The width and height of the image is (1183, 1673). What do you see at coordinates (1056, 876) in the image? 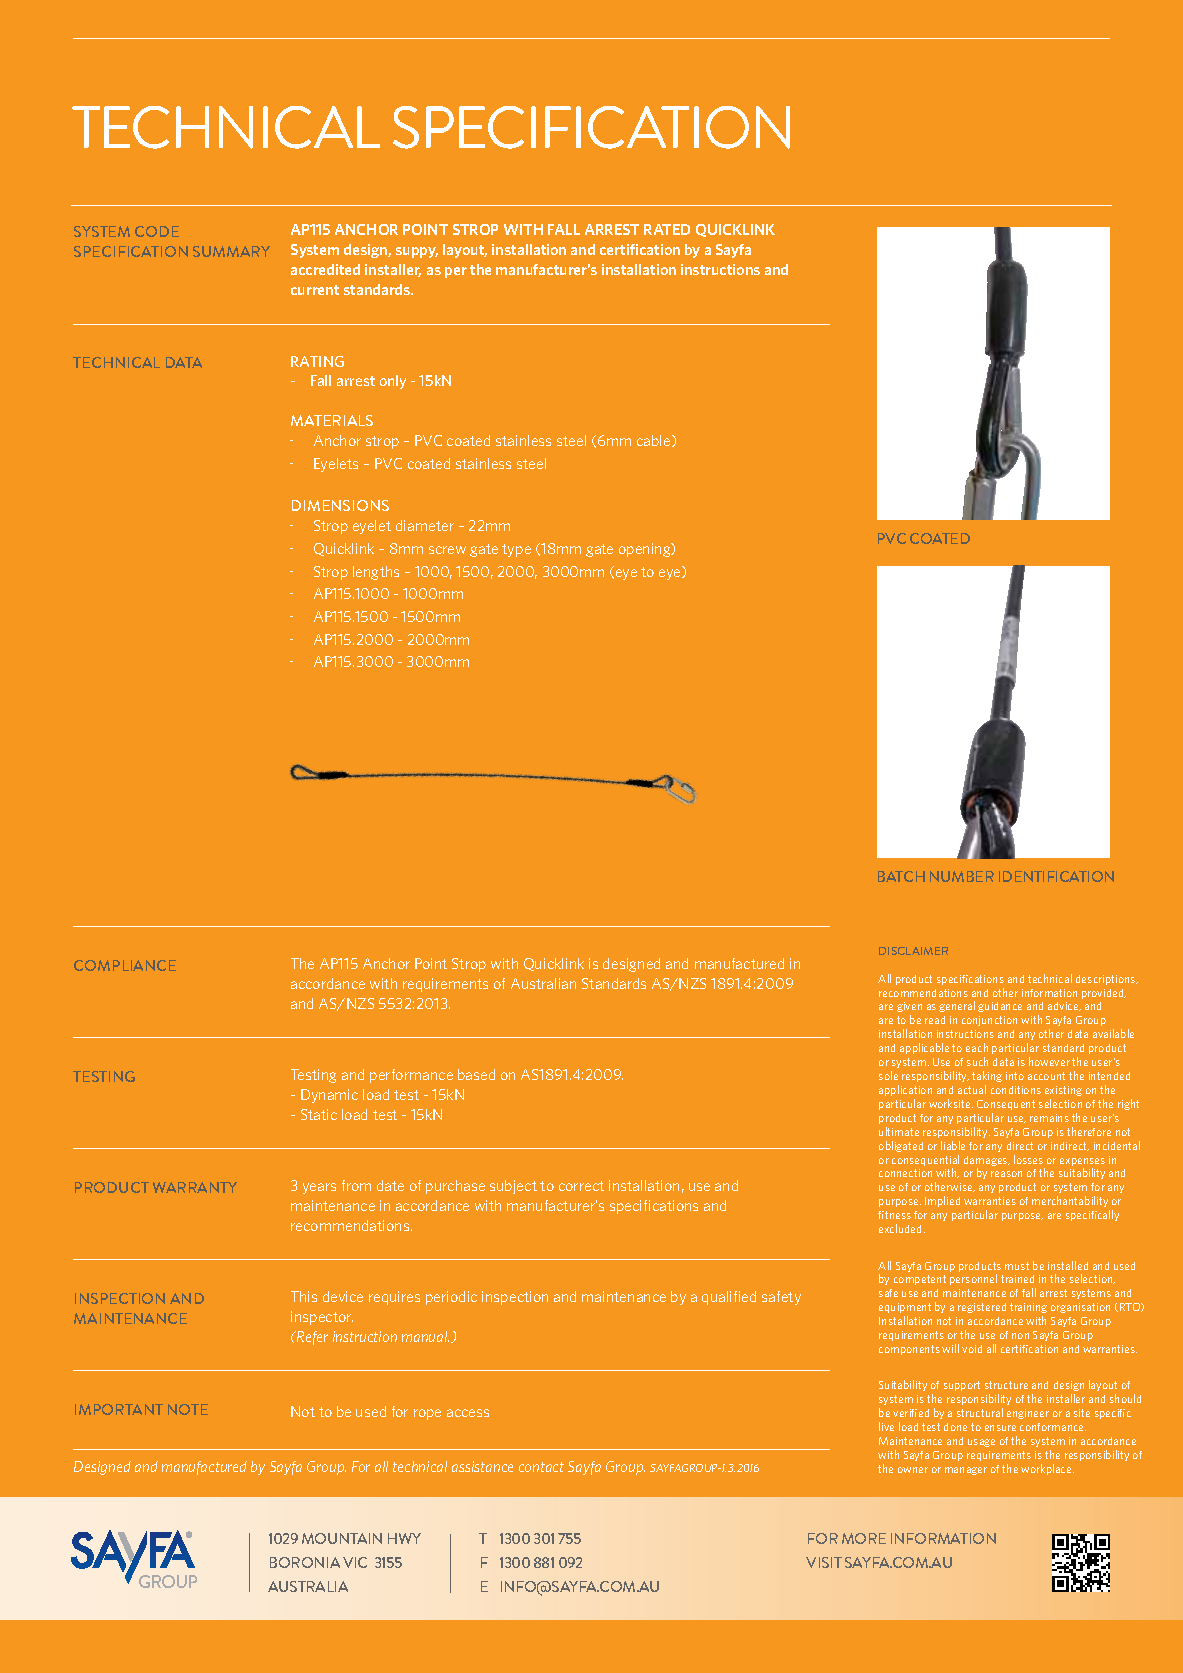
I see `IDENTIFICATION` at bounding box center [1056, 876].
